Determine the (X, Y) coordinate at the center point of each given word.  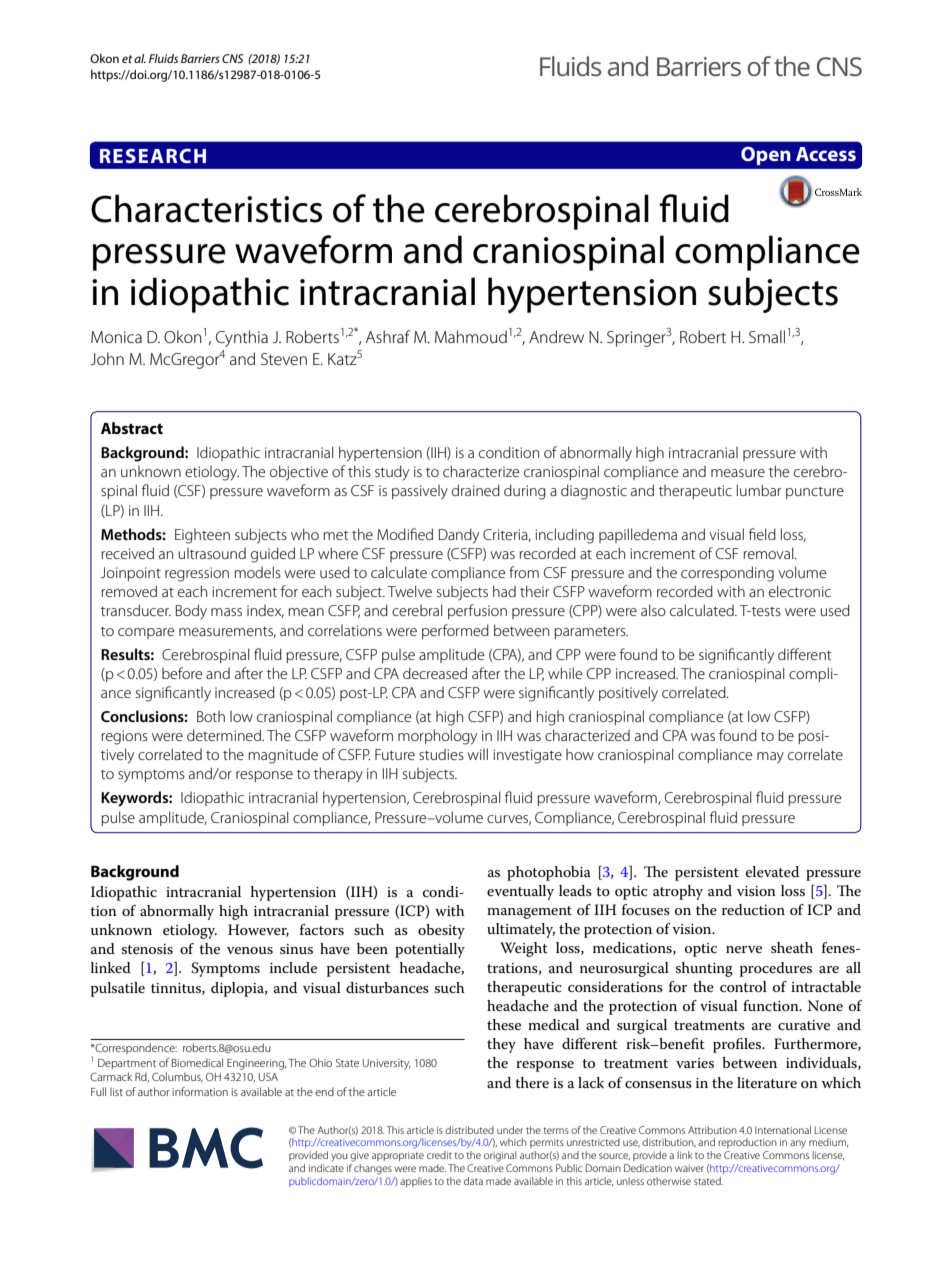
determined (225, 735)
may (770, 758)
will (477, 754)
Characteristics (206, 208)
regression (197, 574)
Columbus (177, 1077)
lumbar (759, 490)
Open (766, 156)
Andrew (556, 336)
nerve (744, 949)
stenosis (147, 949)
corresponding (727, 574)
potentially (430, 950)
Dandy (459, 536)
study (392, 473)
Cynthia (242, 338)
